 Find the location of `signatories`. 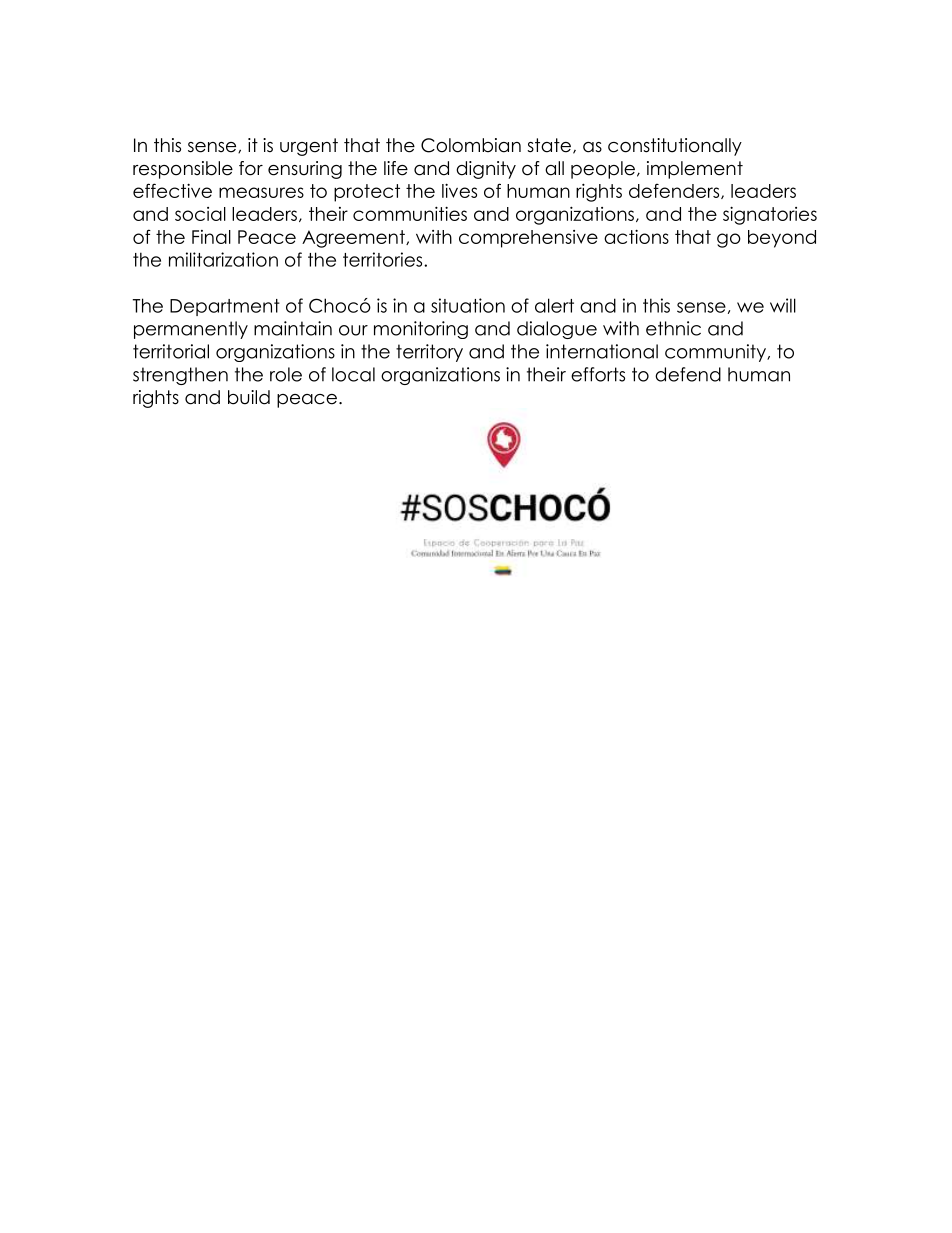

signatories is located at coordinates (770, 215).
